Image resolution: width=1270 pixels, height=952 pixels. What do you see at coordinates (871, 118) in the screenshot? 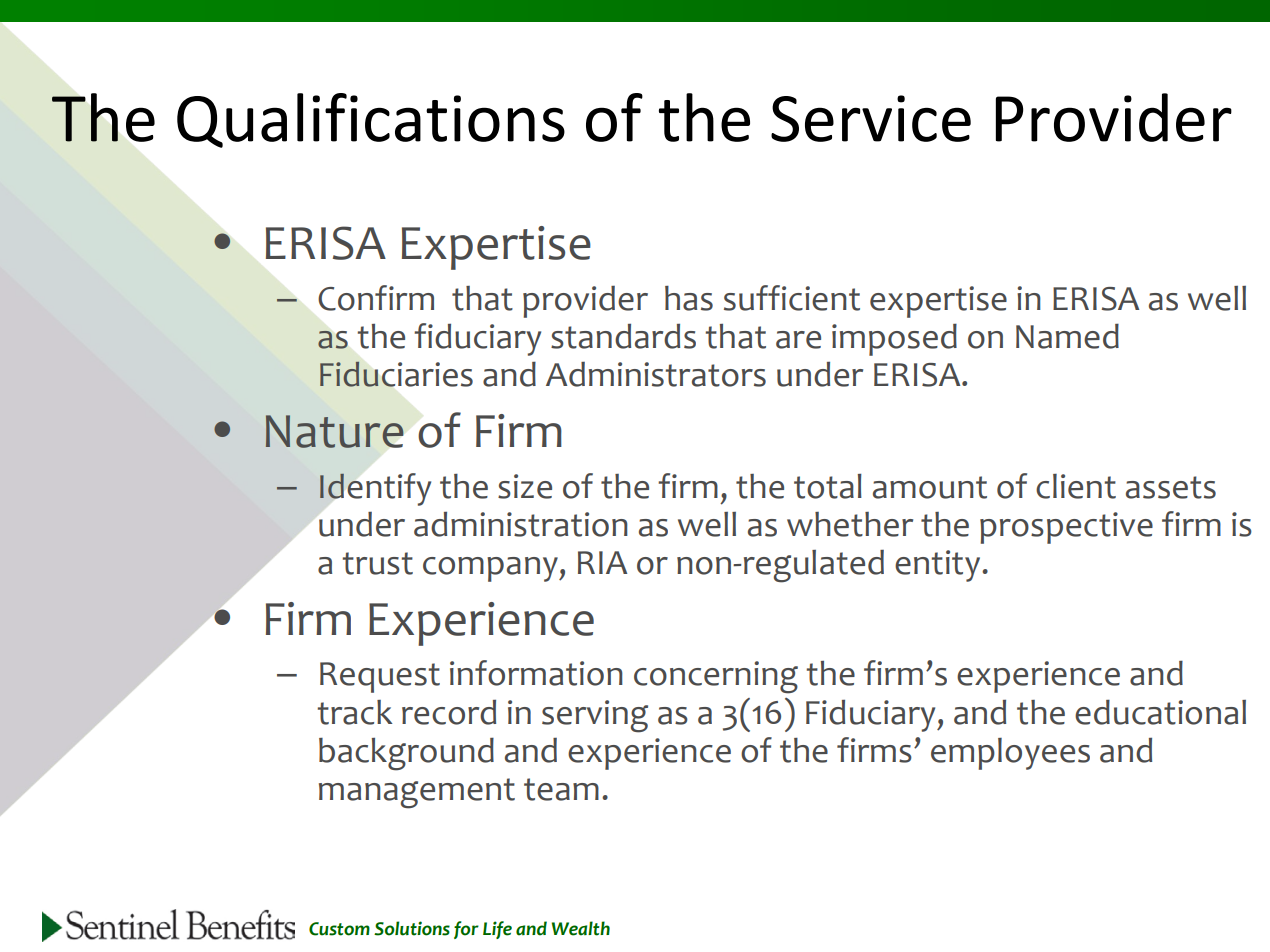
I see `Service` at bounding box center [871, 118].
